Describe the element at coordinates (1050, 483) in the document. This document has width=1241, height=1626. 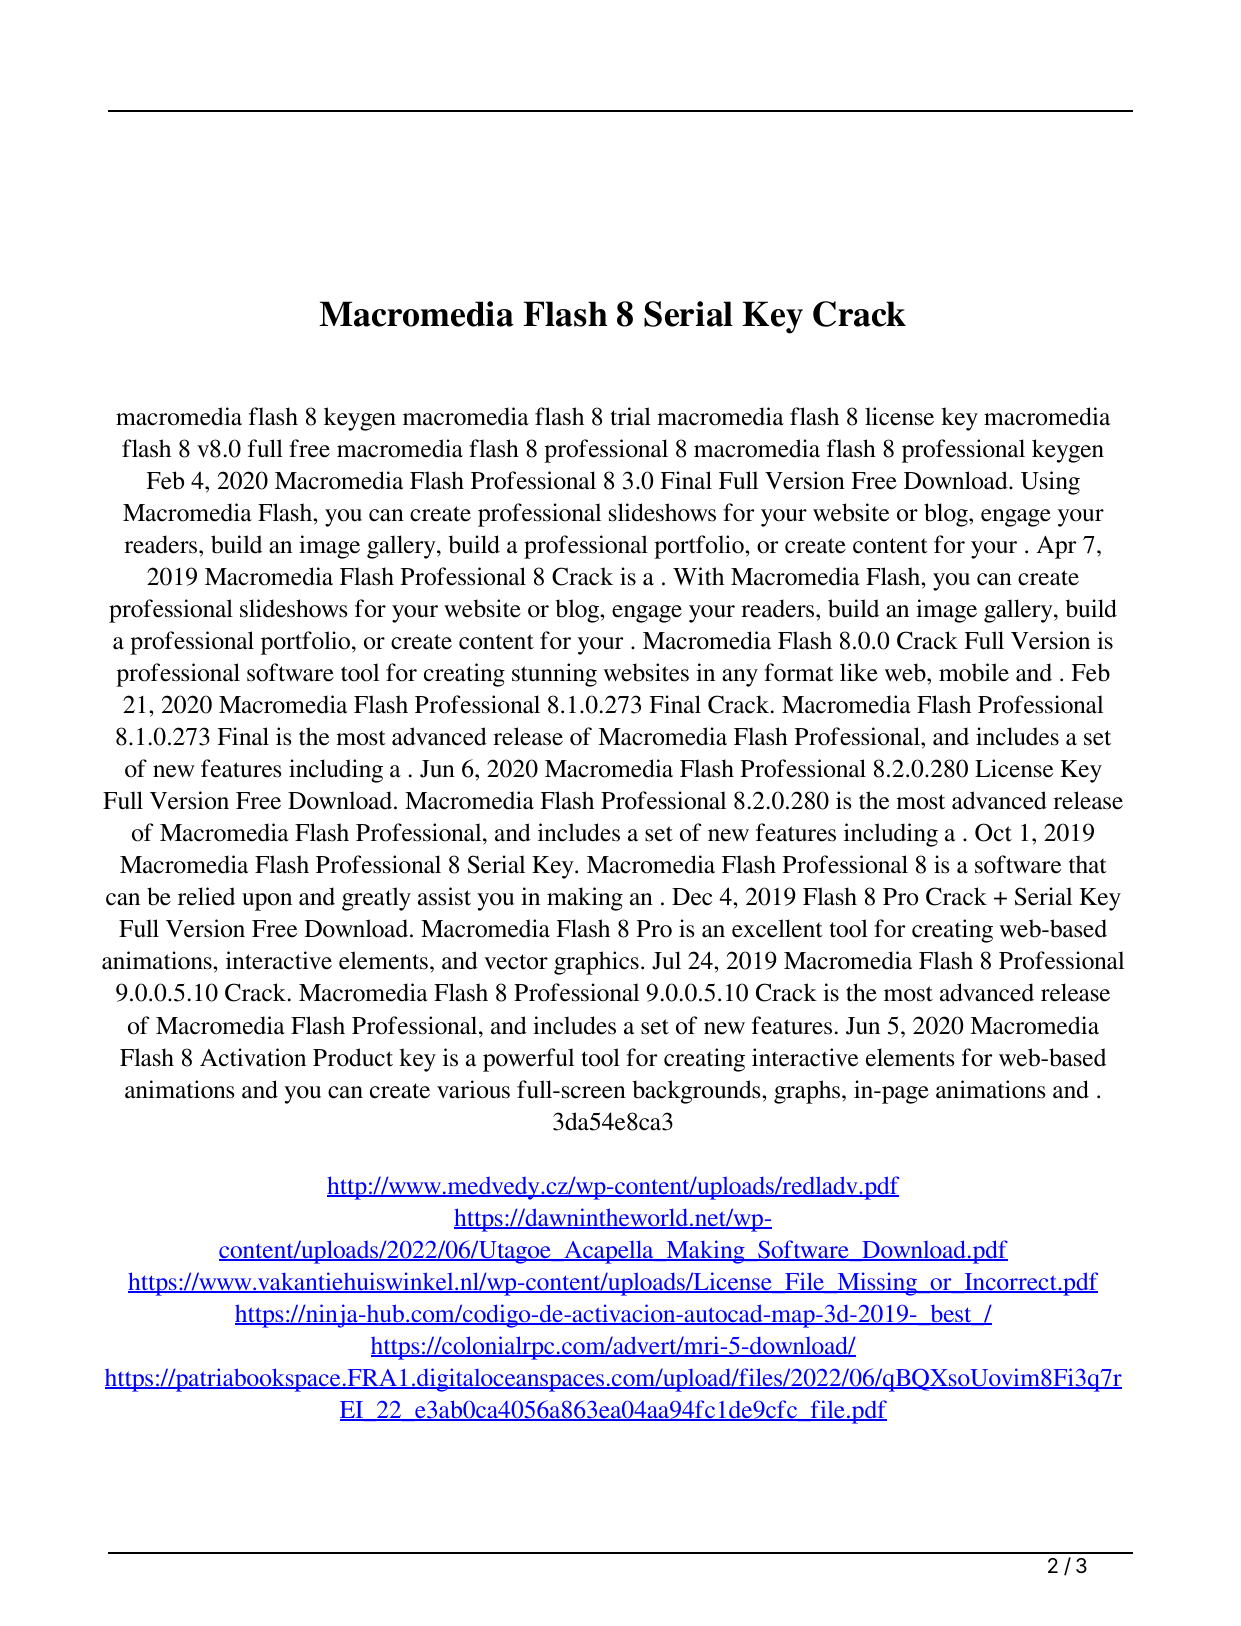
I see `Using` at that location.
